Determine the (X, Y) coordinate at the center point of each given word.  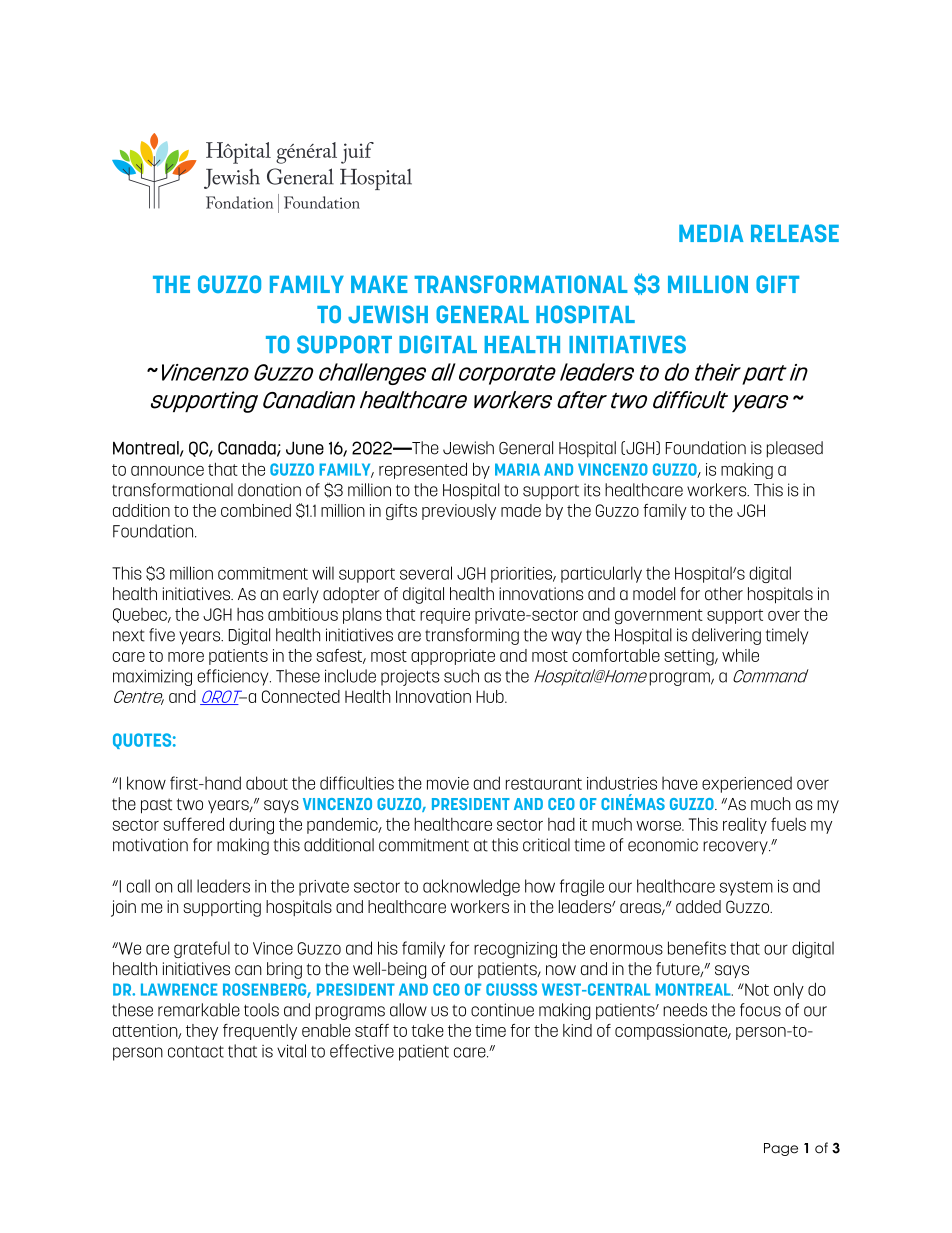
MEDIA (711, 233)
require (445, 616)
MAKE (379, 284)
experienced (747, 784)
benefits (697, 948)
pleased (795, 449)
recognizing (515, 950)
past (156, 806)
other (724, 594)
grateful (202, 949)
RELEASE (795, 233)
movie (448, 783)
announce (167, 471)
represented (423, 470)
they (202, 1032)
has (250, 614)
